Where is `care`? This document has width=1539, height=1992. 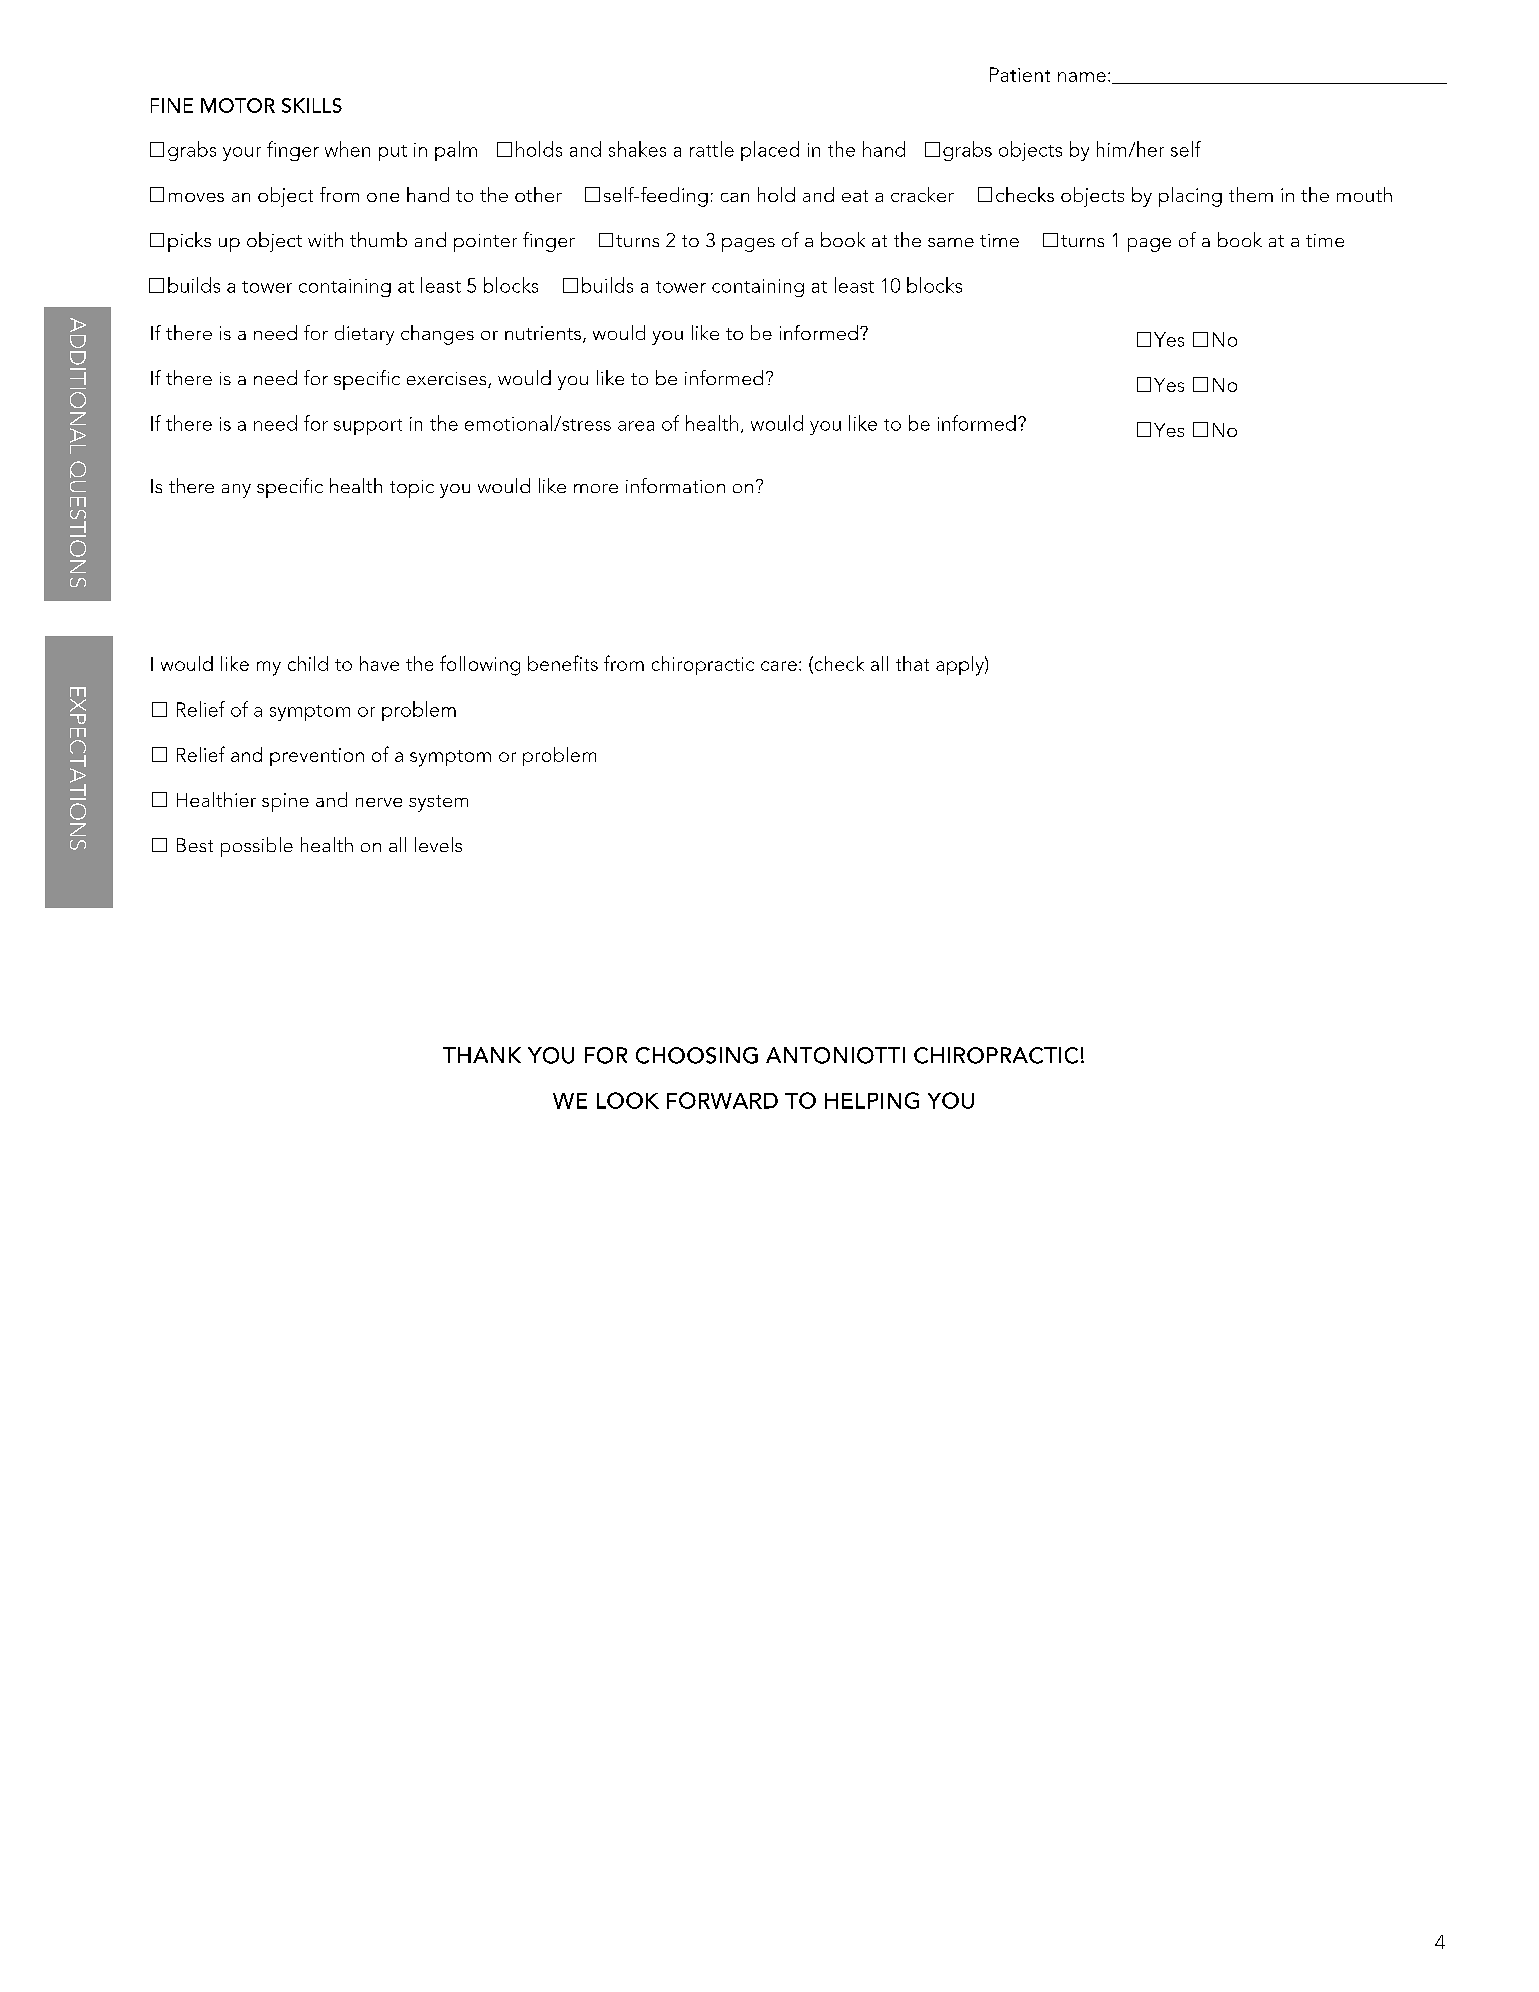 care is located at coordinates (779, 666).
